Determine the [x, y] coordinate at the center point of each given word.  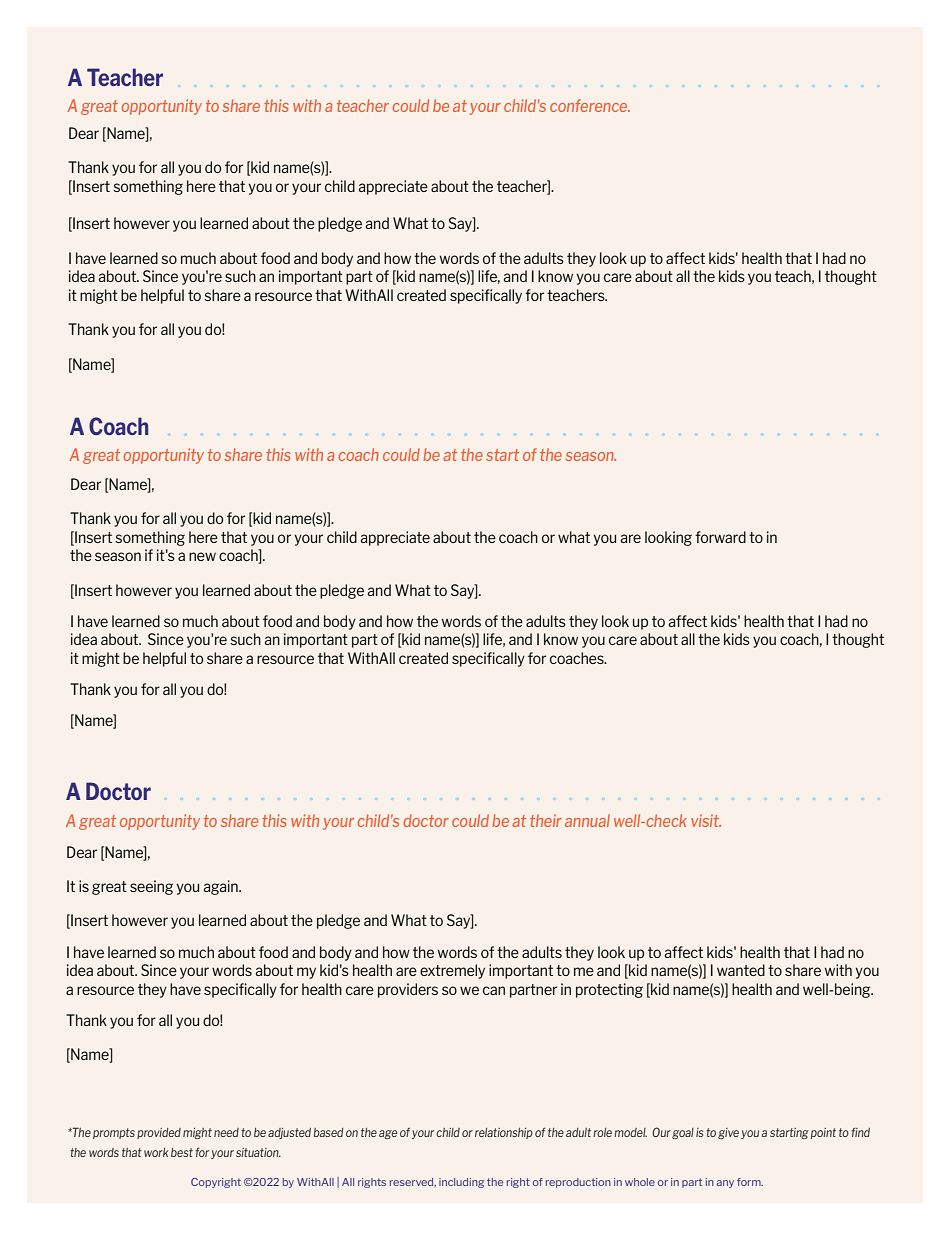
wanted [741, 970]
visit [706, 820]
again [222, 887]
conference [590, 105]
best [182, 1152]
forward [720, 537]
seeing [151, 887]
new [202, 556]
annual [587, 820]
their [546, 820]
